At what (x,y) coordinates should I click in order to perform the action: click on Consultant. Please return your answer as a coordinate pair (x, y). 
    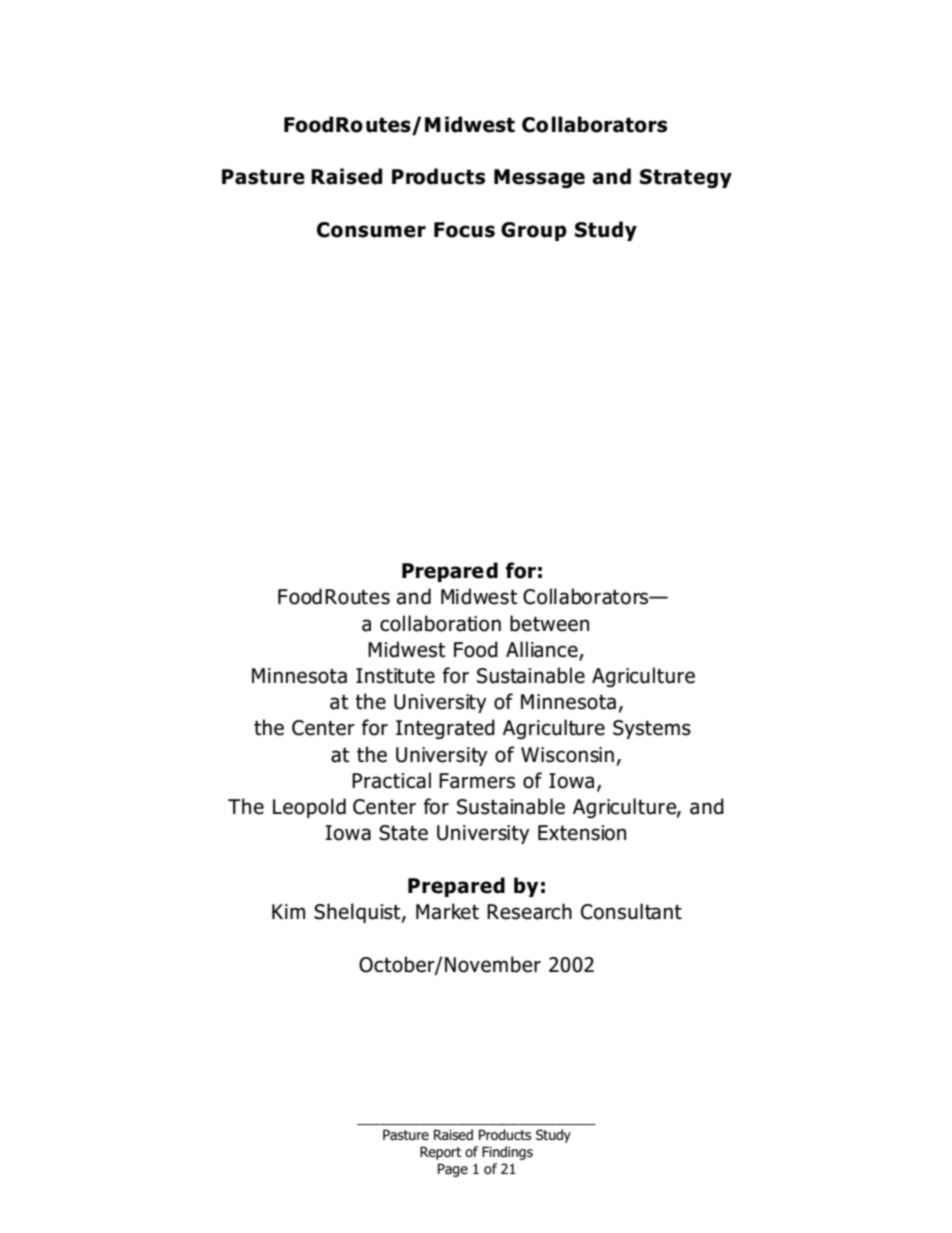
    Looking at the image, I should click on (631, 911).
